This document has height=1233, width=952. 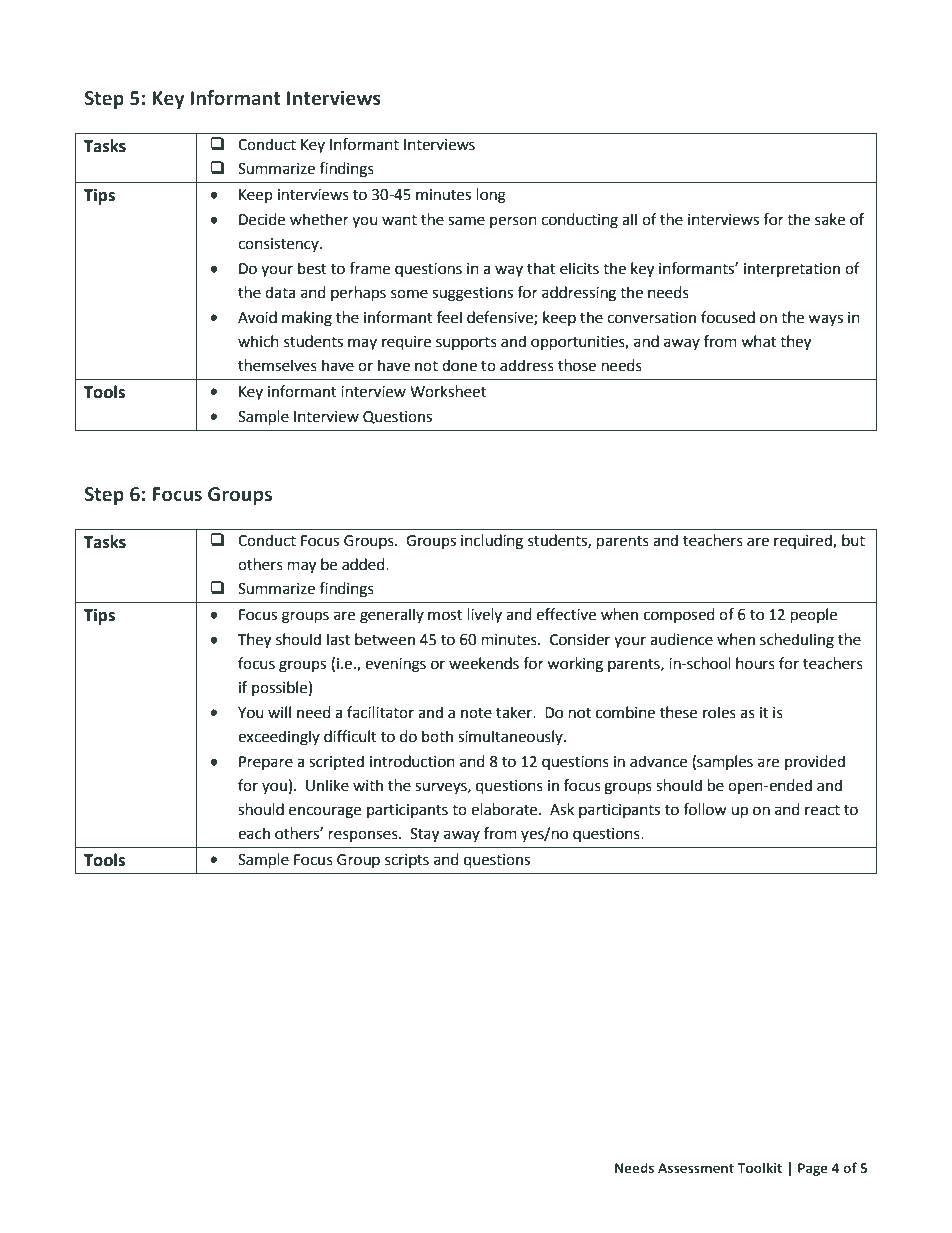 I want to click on Assessment, so click(x=696, y=1168).
